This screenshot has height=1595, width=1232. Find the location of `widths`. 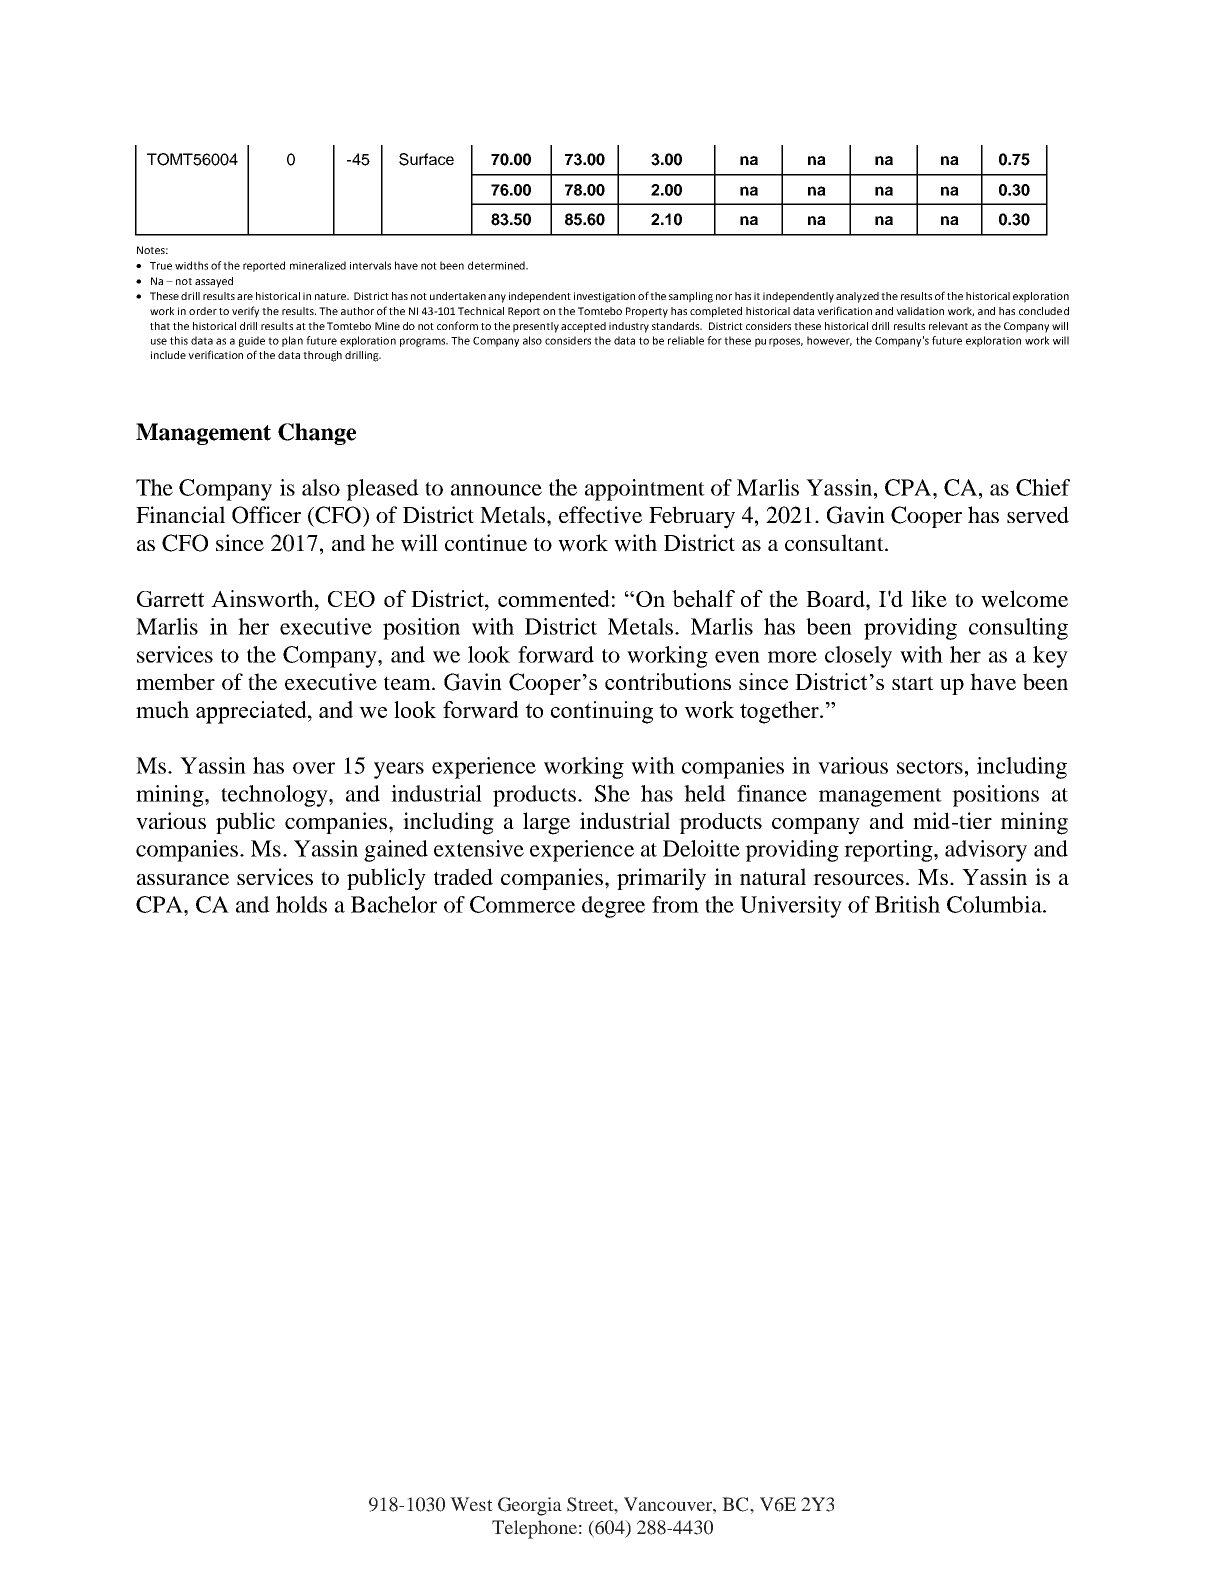

widths is located at coordinates (191, 265).
